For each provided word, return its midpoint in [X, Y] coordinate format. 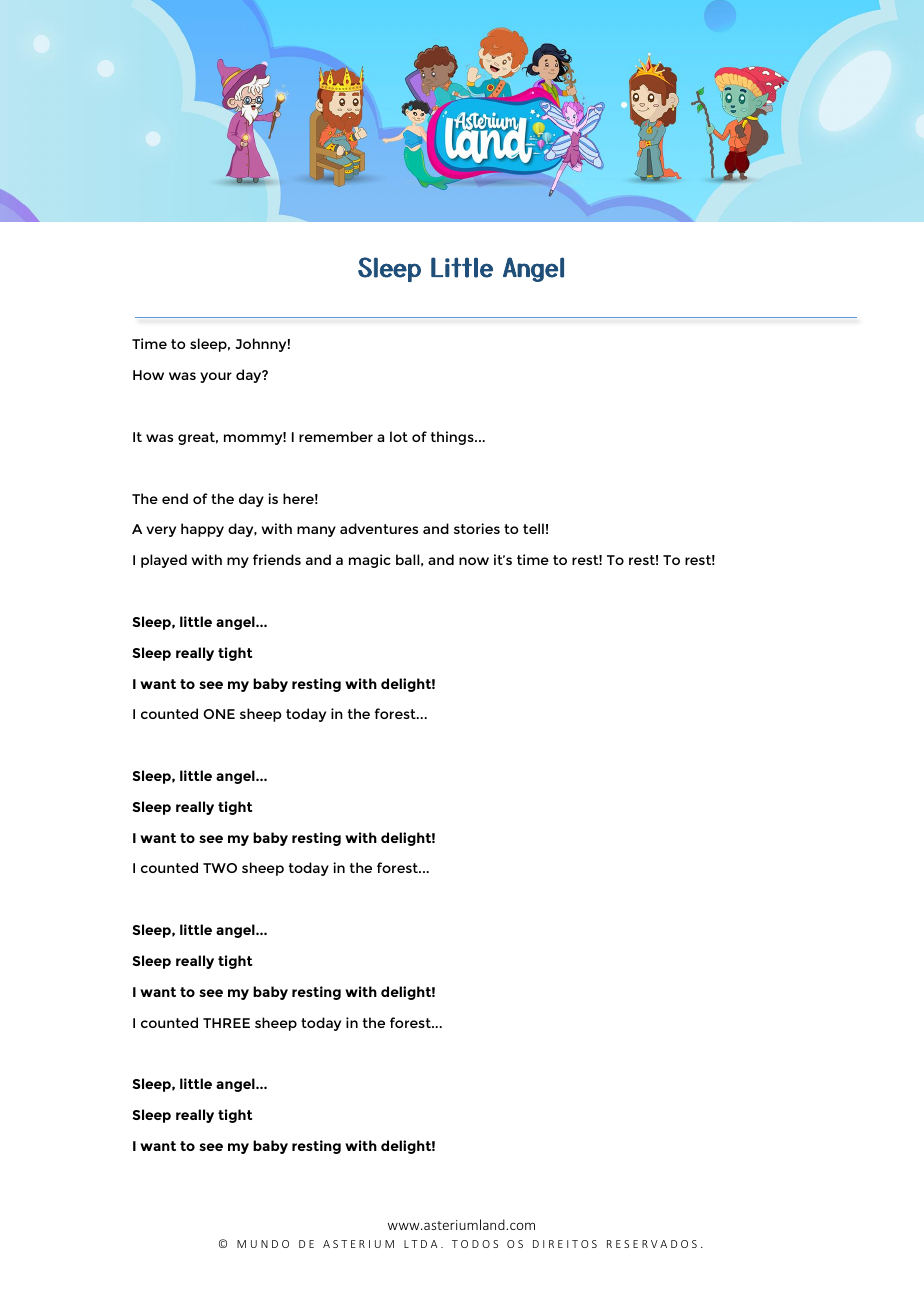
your [216, 377]
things [453, 438]
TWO [220, 868]
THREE [226, 1023]
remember [336, 436]
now [474, 561]
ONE [219, 714]
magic [370, 561]
